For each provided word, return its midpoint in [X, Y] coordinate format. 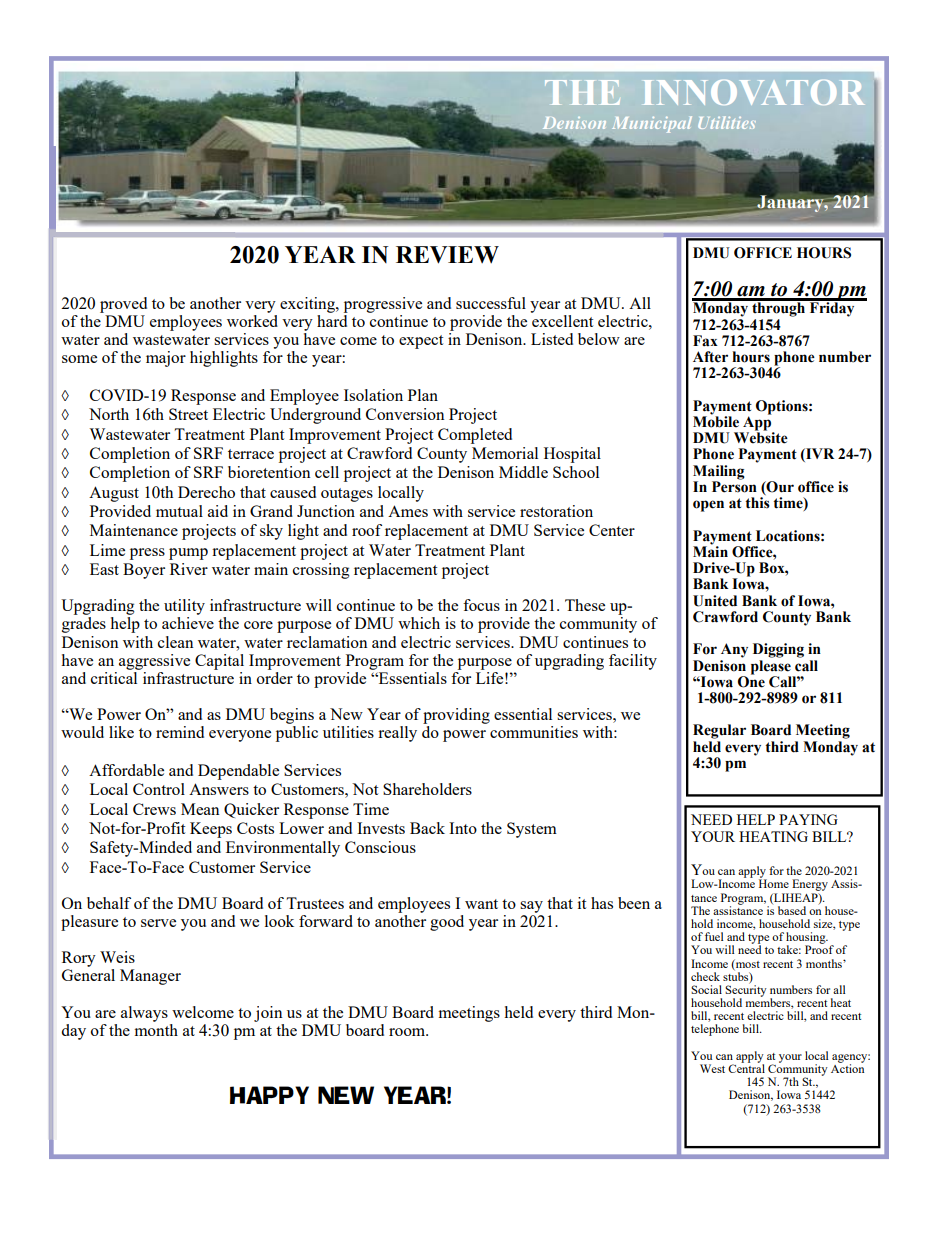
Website [761, 437]
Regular [719, 731]
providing [456, 716]
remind [180, 732]
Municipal [652, 124]
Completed [475, 436]
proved [123, 305]
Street [188, 414]
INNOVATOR [754, 92]
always [144, 1014]
